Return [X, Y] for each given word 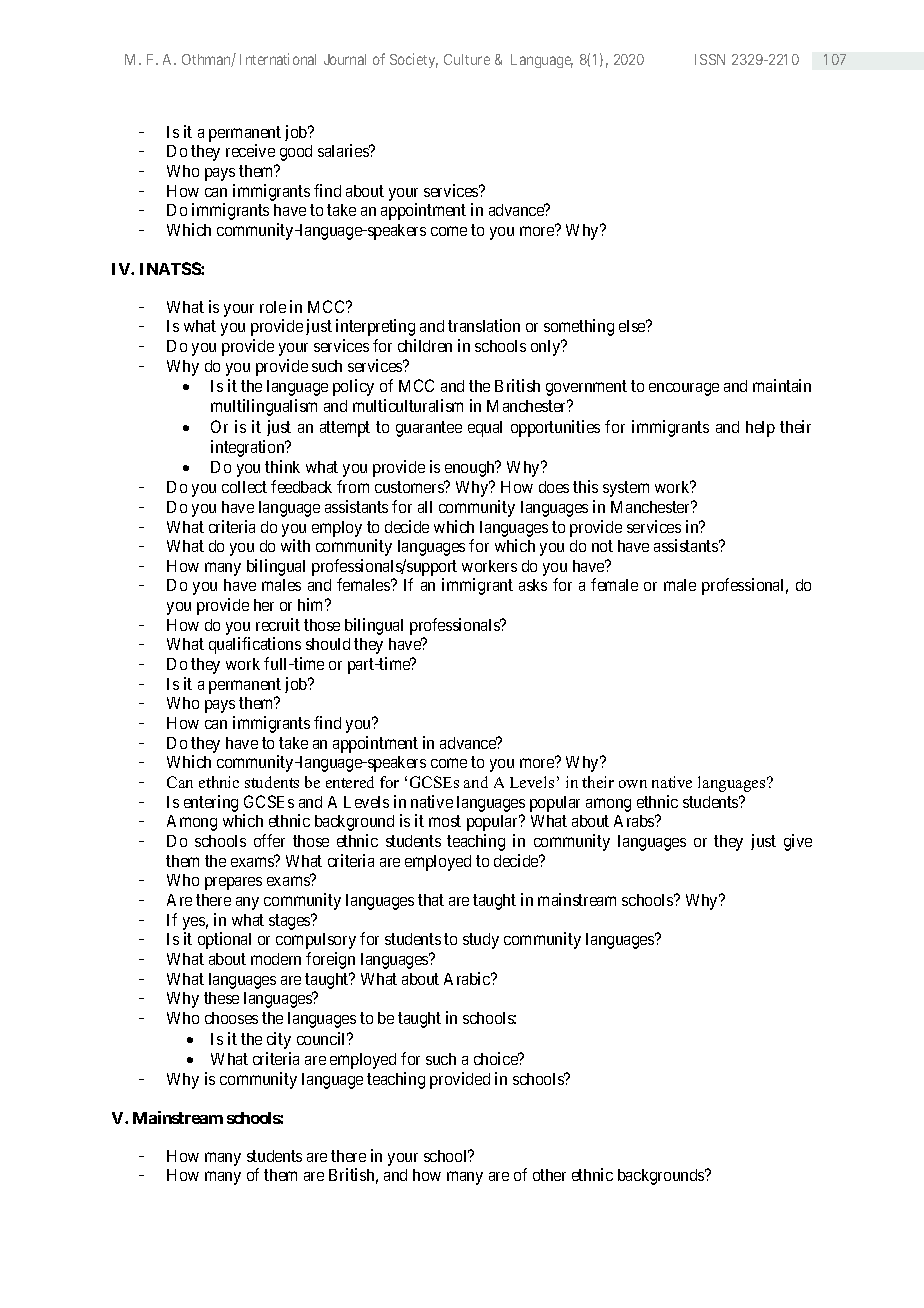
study [481, 941]
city [279, 1040]
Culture [467, 59]
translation [484, 325]
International [278, 59]
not [602, 546]
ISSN [710, 59]
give [798, 842]
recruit [278, 624]
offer [269, 840]
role [273, 307]
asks [533, 585]
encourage [684, 389]
